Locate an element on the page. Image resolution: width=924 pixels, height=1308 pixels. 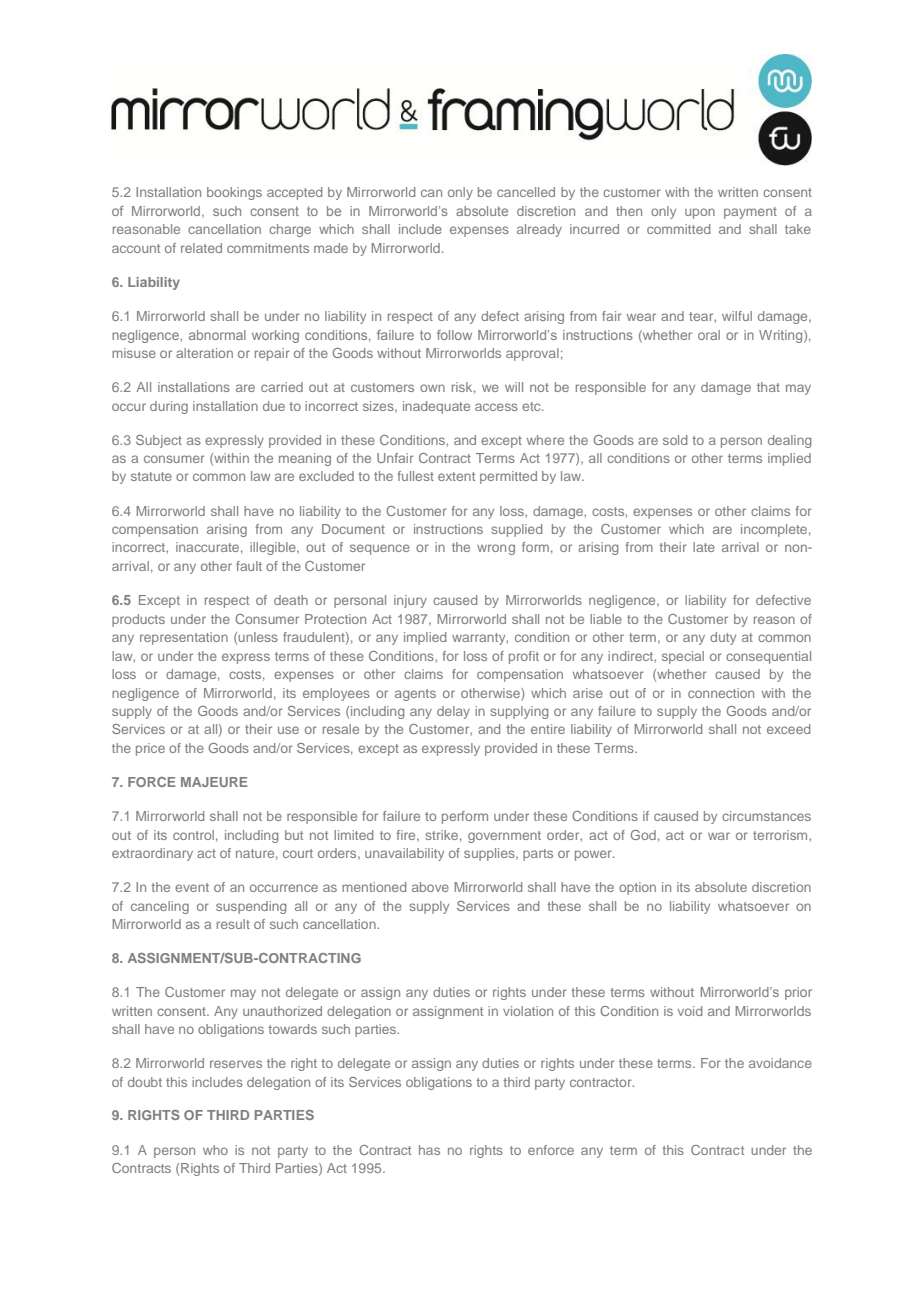
connection is located at coordinates (721, 693).
